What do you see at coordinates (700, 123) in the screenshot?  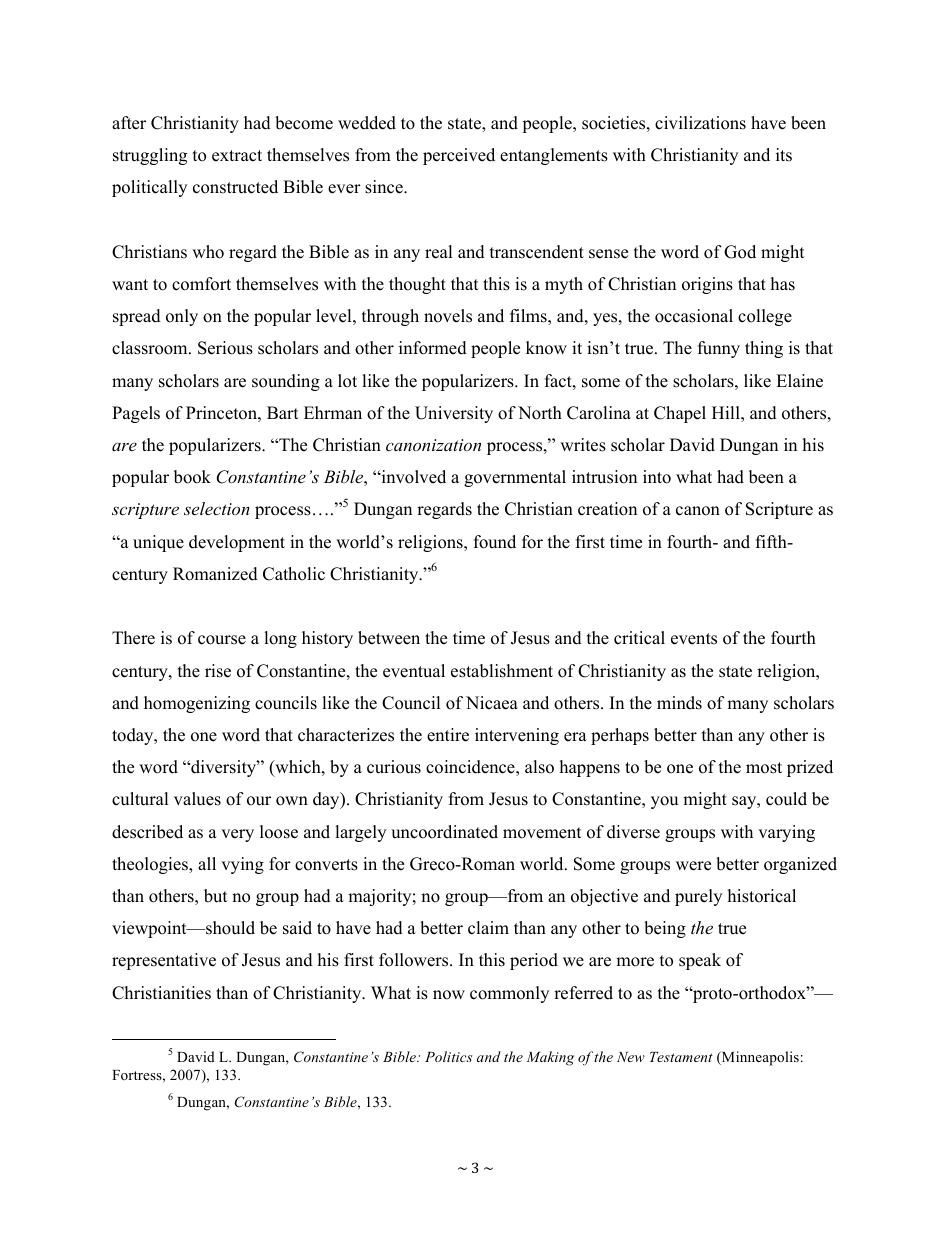 I see `civilizations` at bounding box center [700, 123].
